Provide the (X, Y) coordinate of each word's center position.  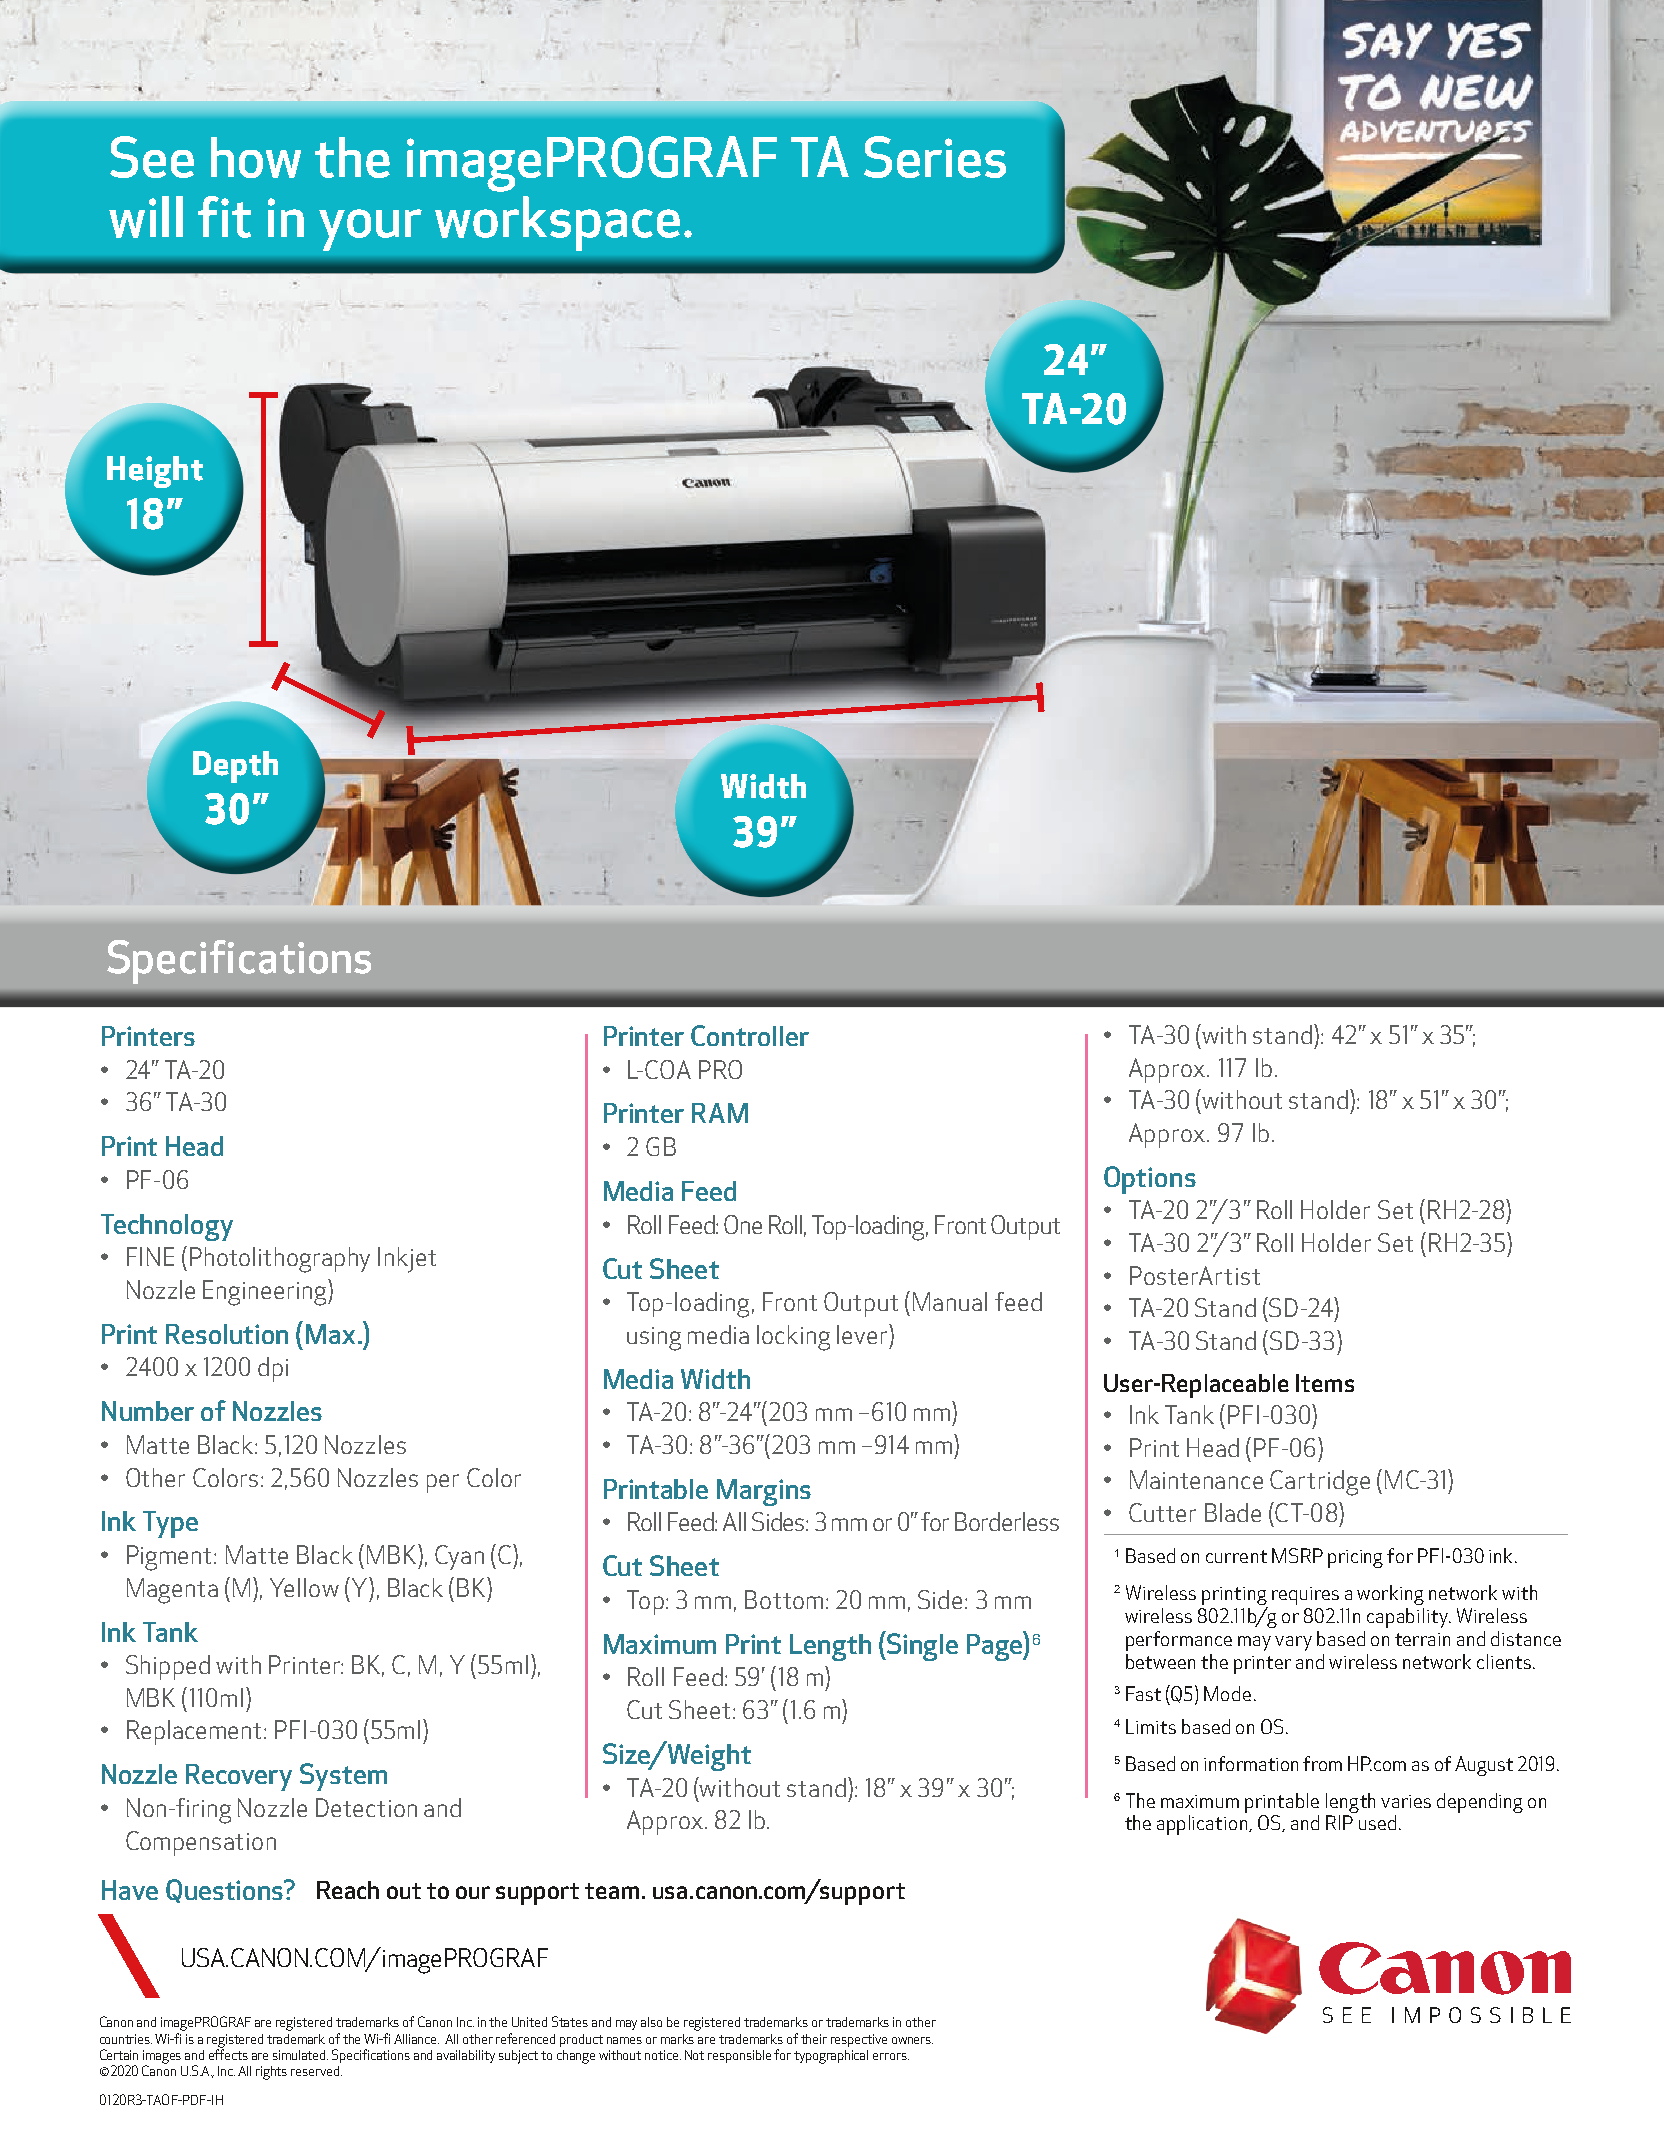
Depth (235, 767)
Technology (167, 1227)
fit (224, 217)
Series (935, 157)
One (743, 1224)
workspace (557, 223)
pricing (1355, 1559)
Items (1325, 1383)
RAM (720, 1113)
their (814, 2039)
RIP (1339, 1822)
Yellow (304, 1587)
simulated (300, 2055)
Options (1150, 1180)
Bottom (784, 1599)
